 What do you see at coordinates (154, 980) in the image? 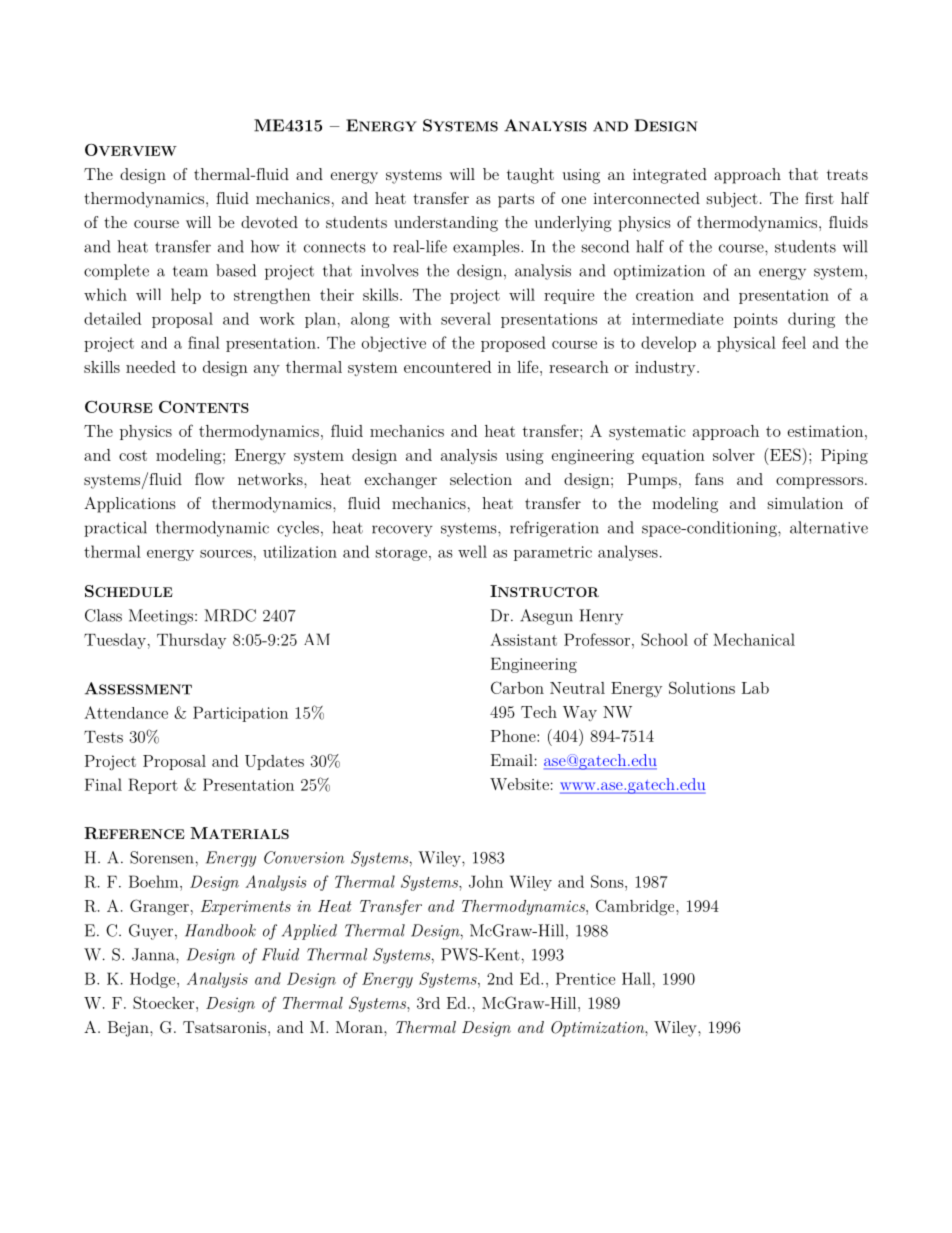
I see `Hodge` at bounding box center [154, 980].
